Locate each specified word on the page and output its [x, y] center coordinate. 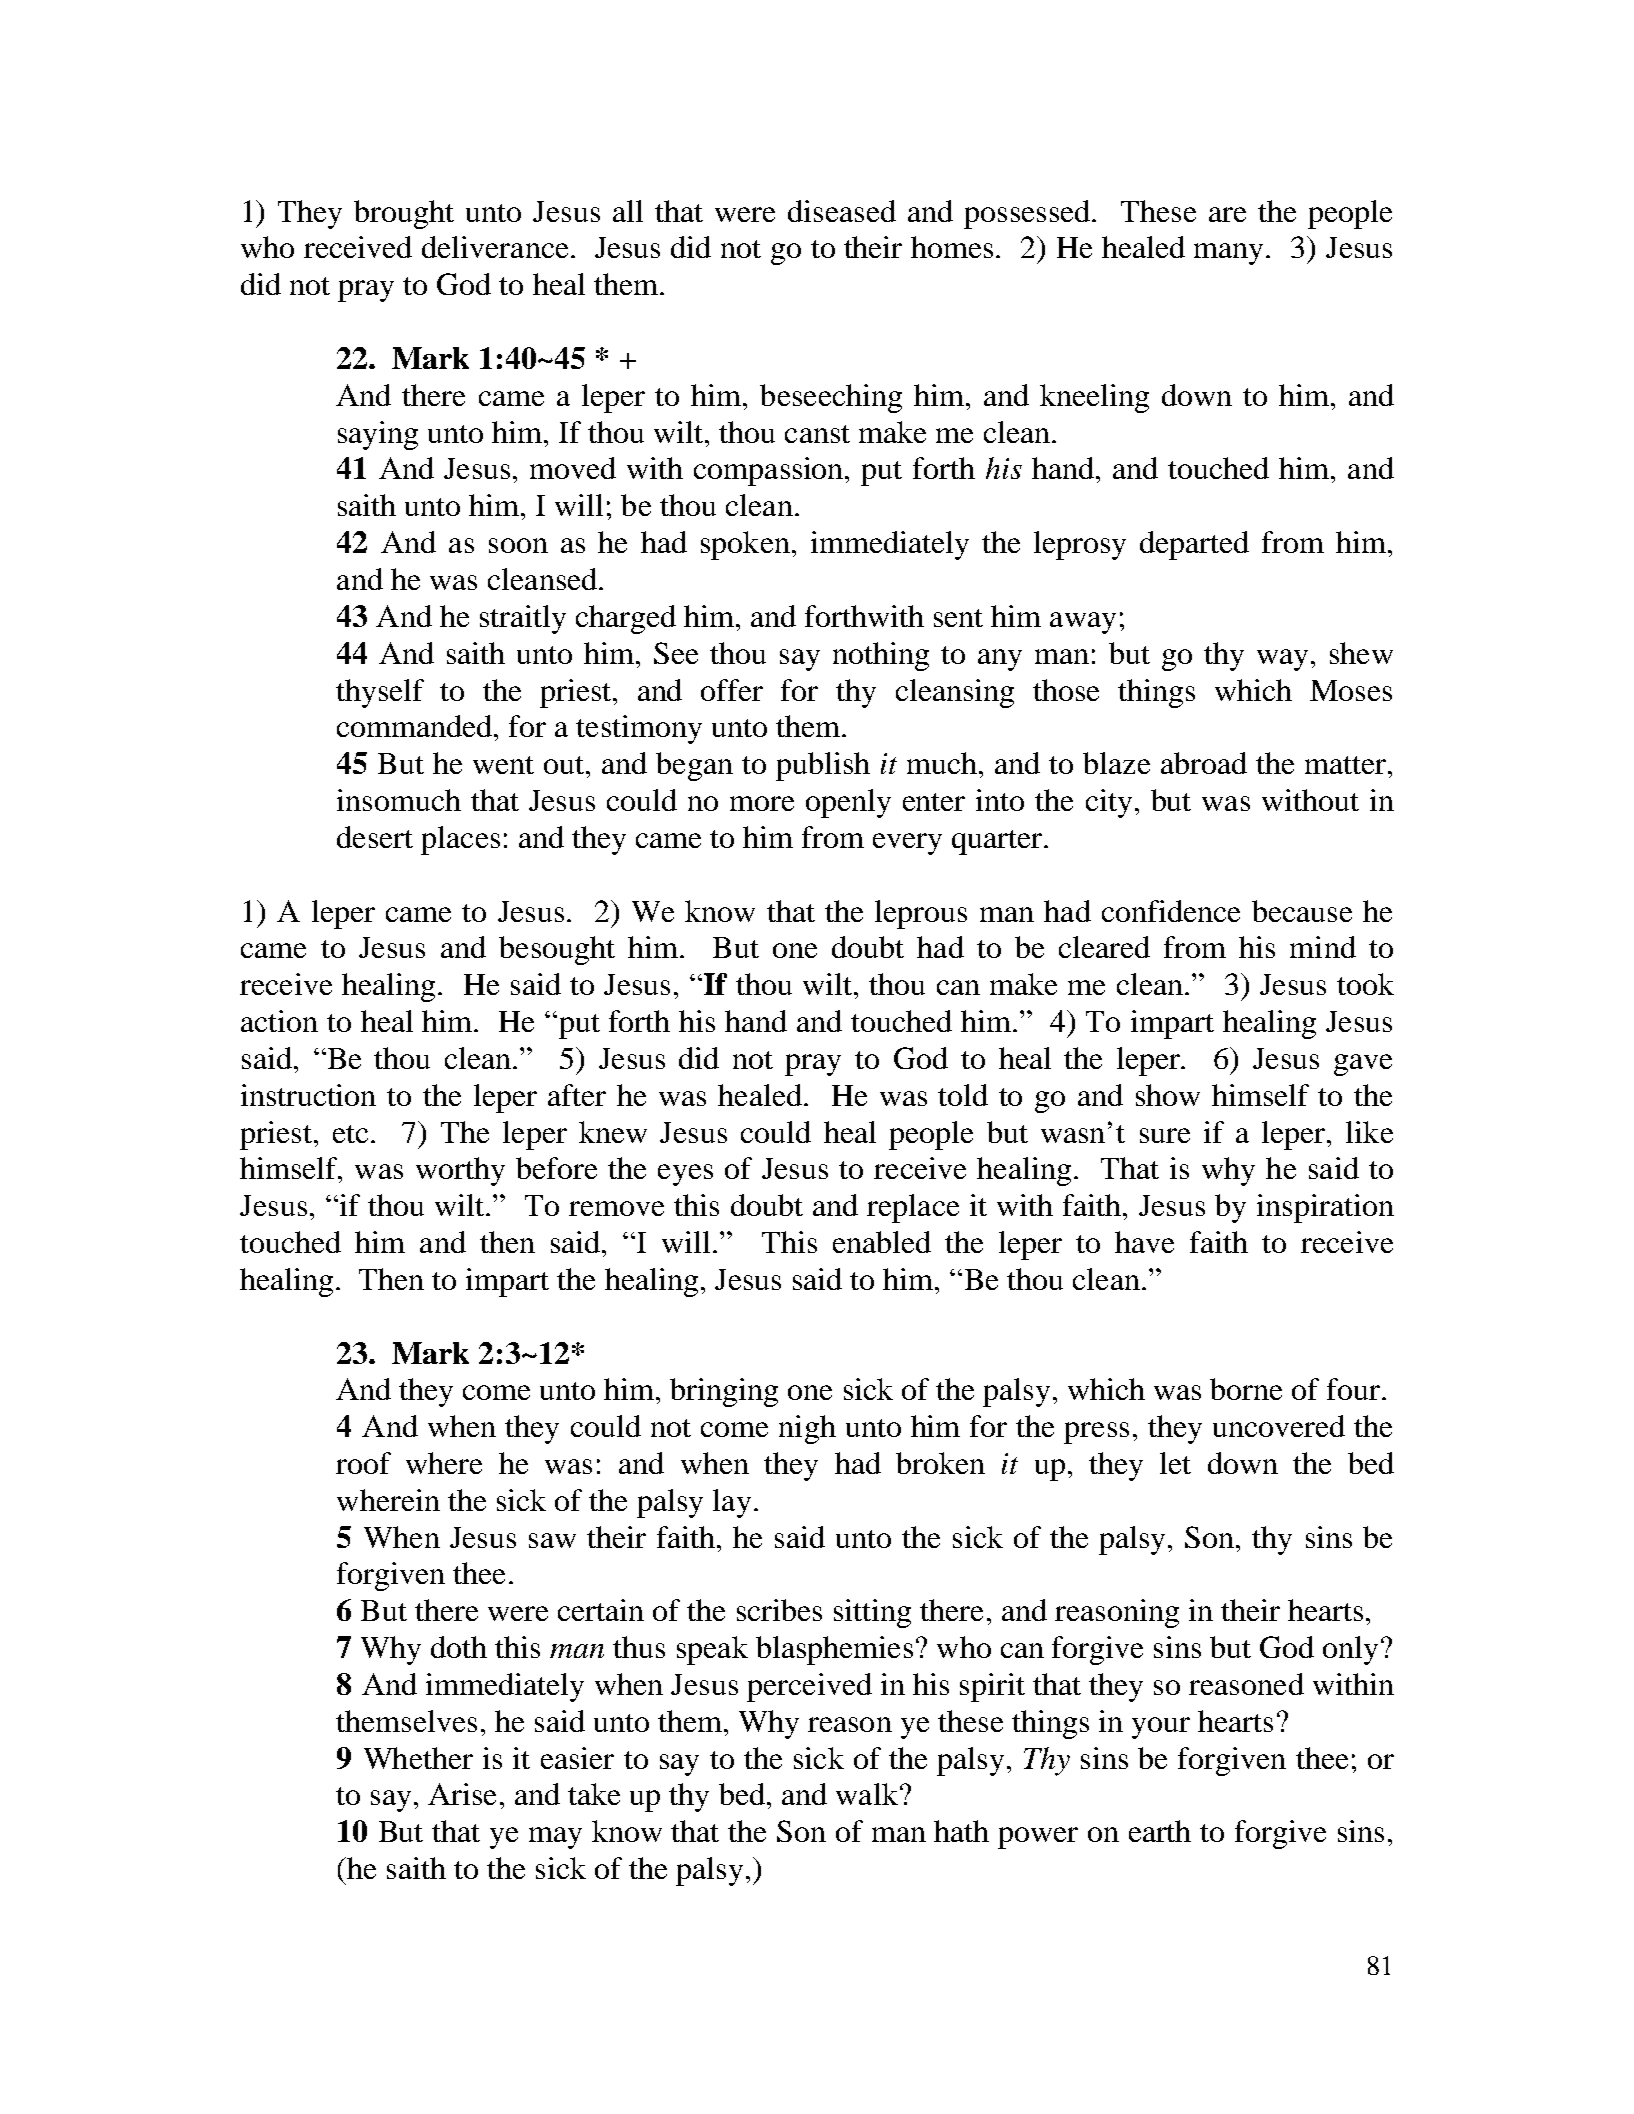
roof [363, 1463]
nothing [881, 656]
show [1168, 1095]
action [279, 1021]
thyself [380, 693]
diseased [842, 211]
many [1230, 254]
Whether [418, 1758]
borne [1246, 1389]
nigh [807, 1429]
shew [1361, 653]
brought [404, 214]
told [963, 1095]
